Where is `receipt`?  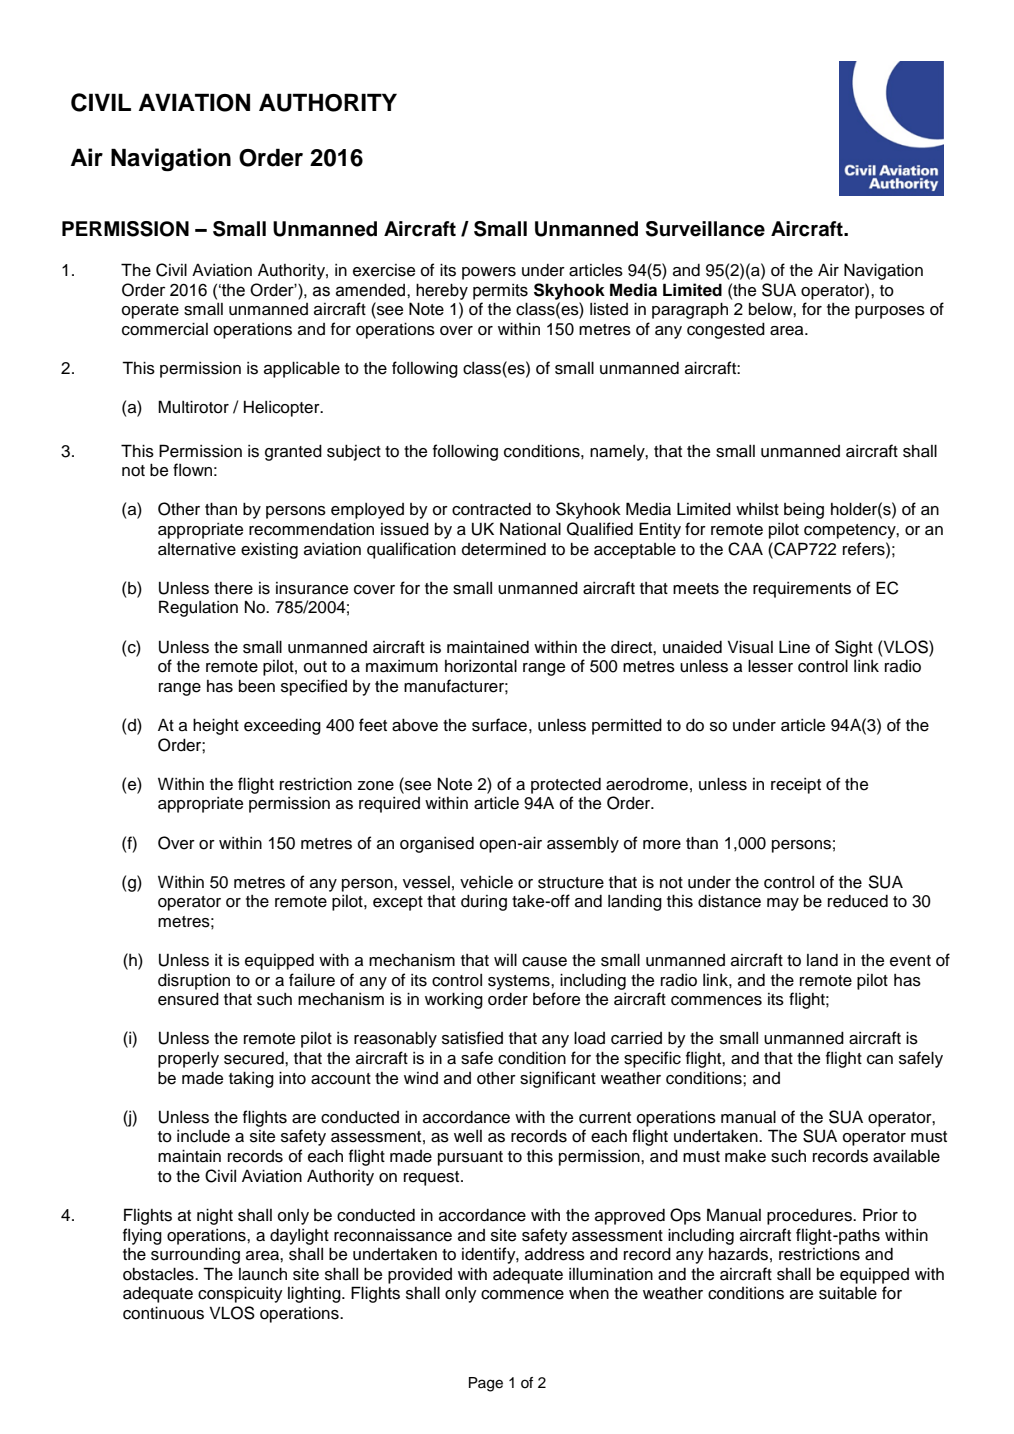 receipt is located at coordinates (796, 786).
